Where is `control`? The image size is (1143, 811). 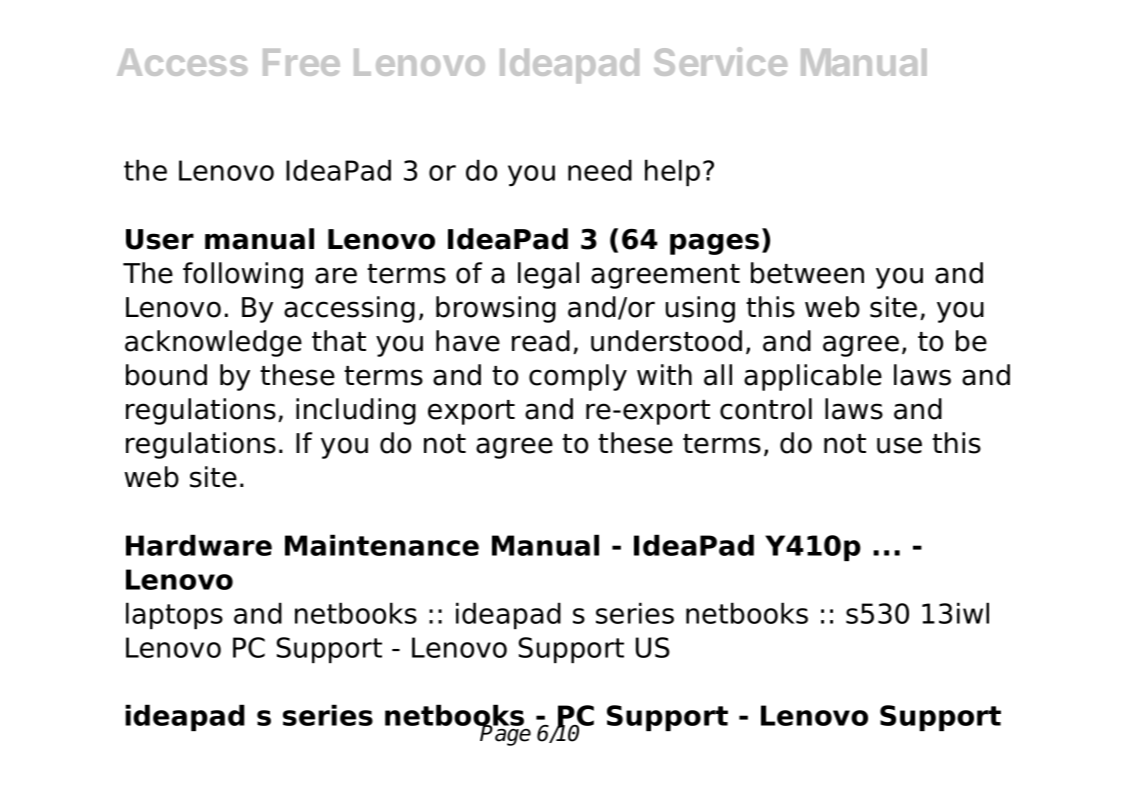
control is located at coordinates (766, 409).
